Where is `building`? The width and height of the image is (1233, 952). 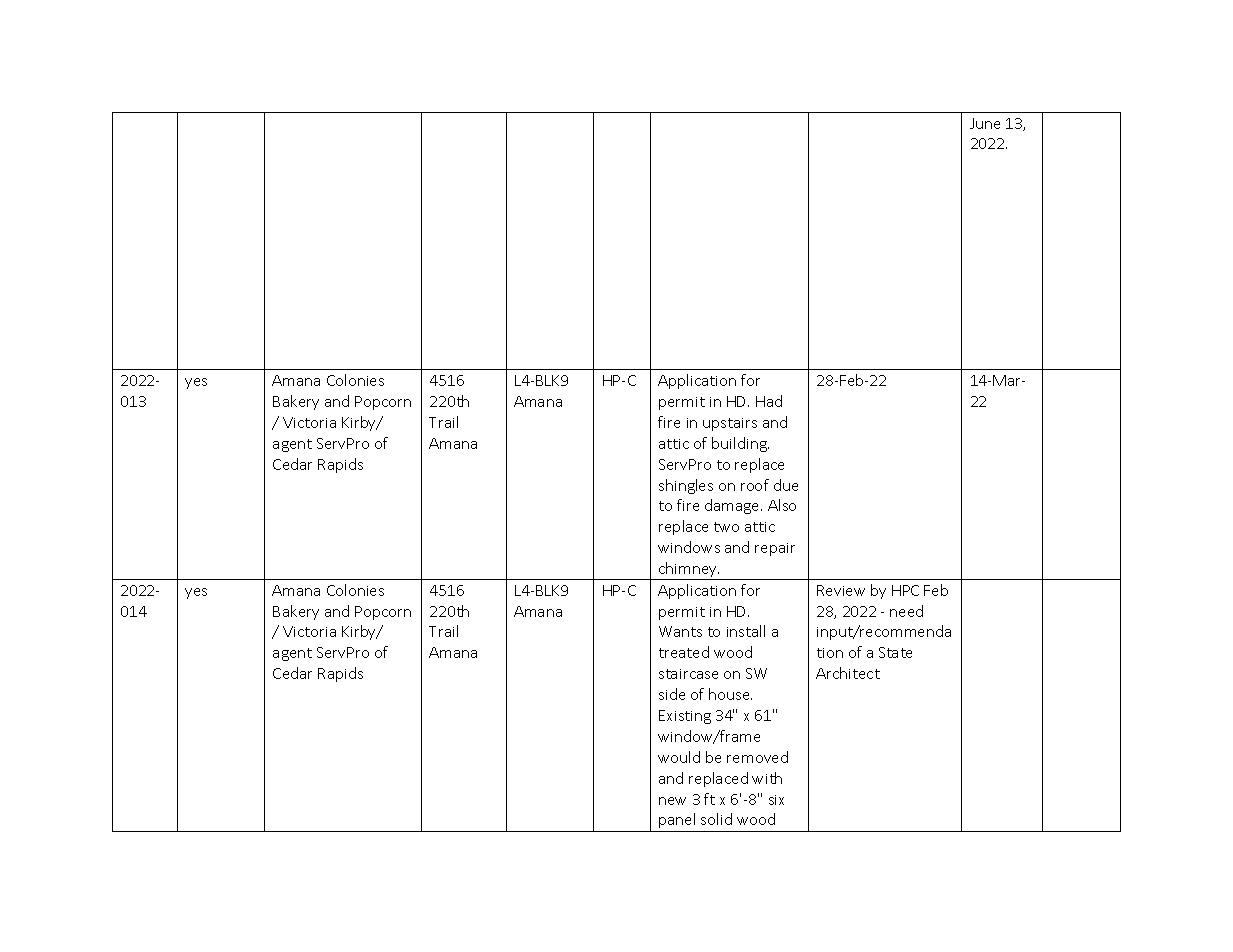 building is located at coordinates (740, 444).
